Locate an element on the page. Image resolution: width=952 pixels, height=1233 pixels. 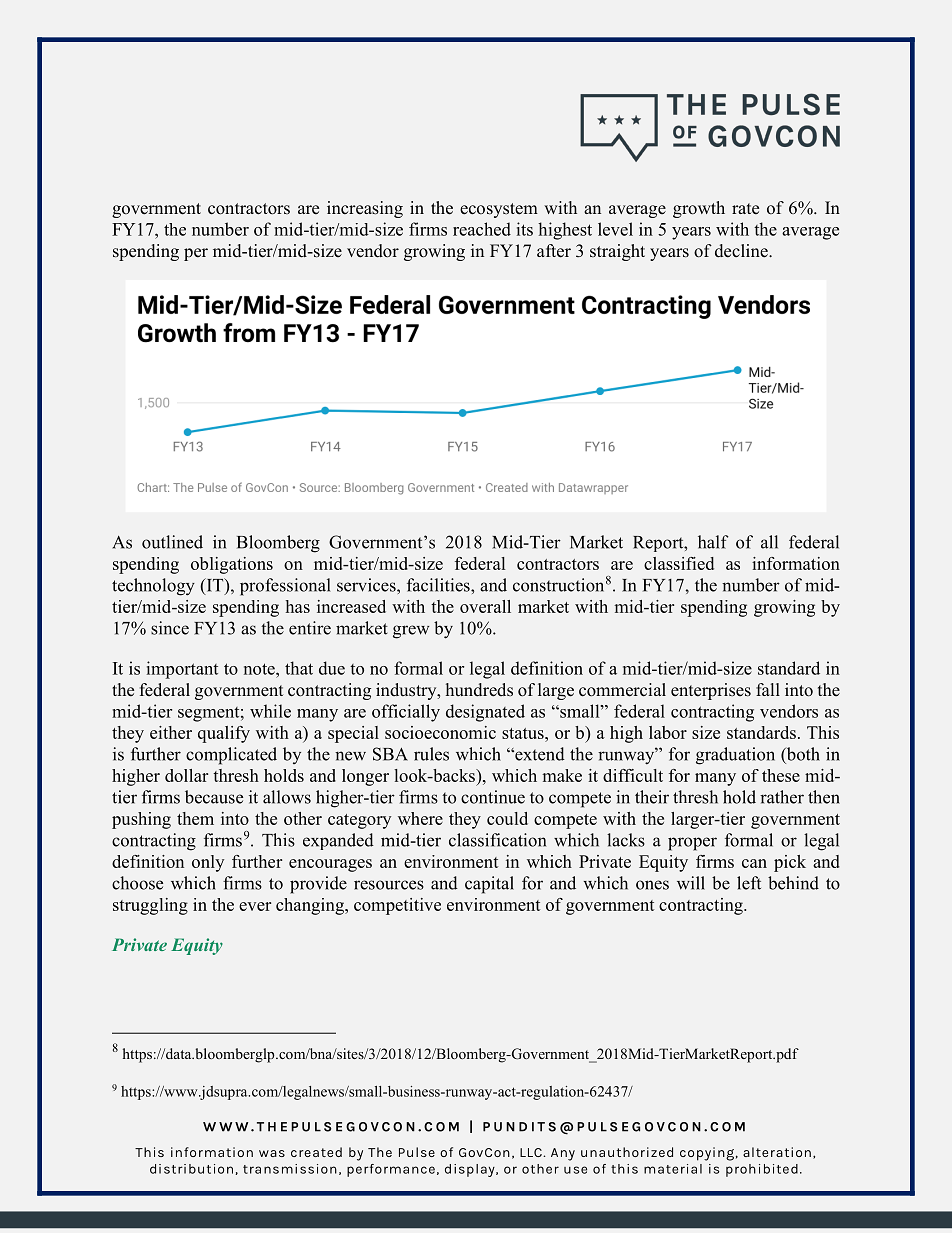
increasing is located at coordinates (365, 209).
